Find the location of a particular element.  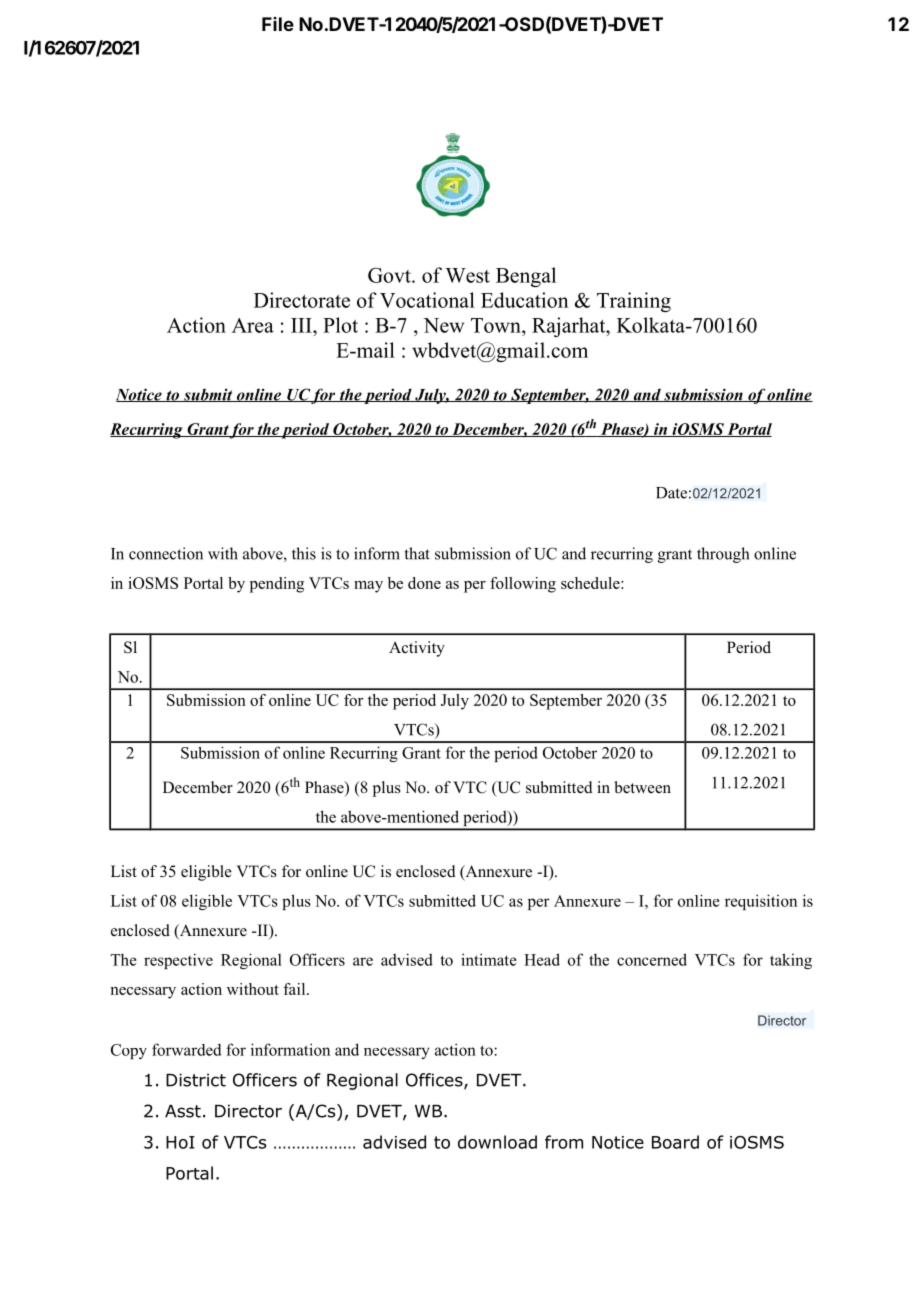

Asst is located at coordinates (183, 1111).
